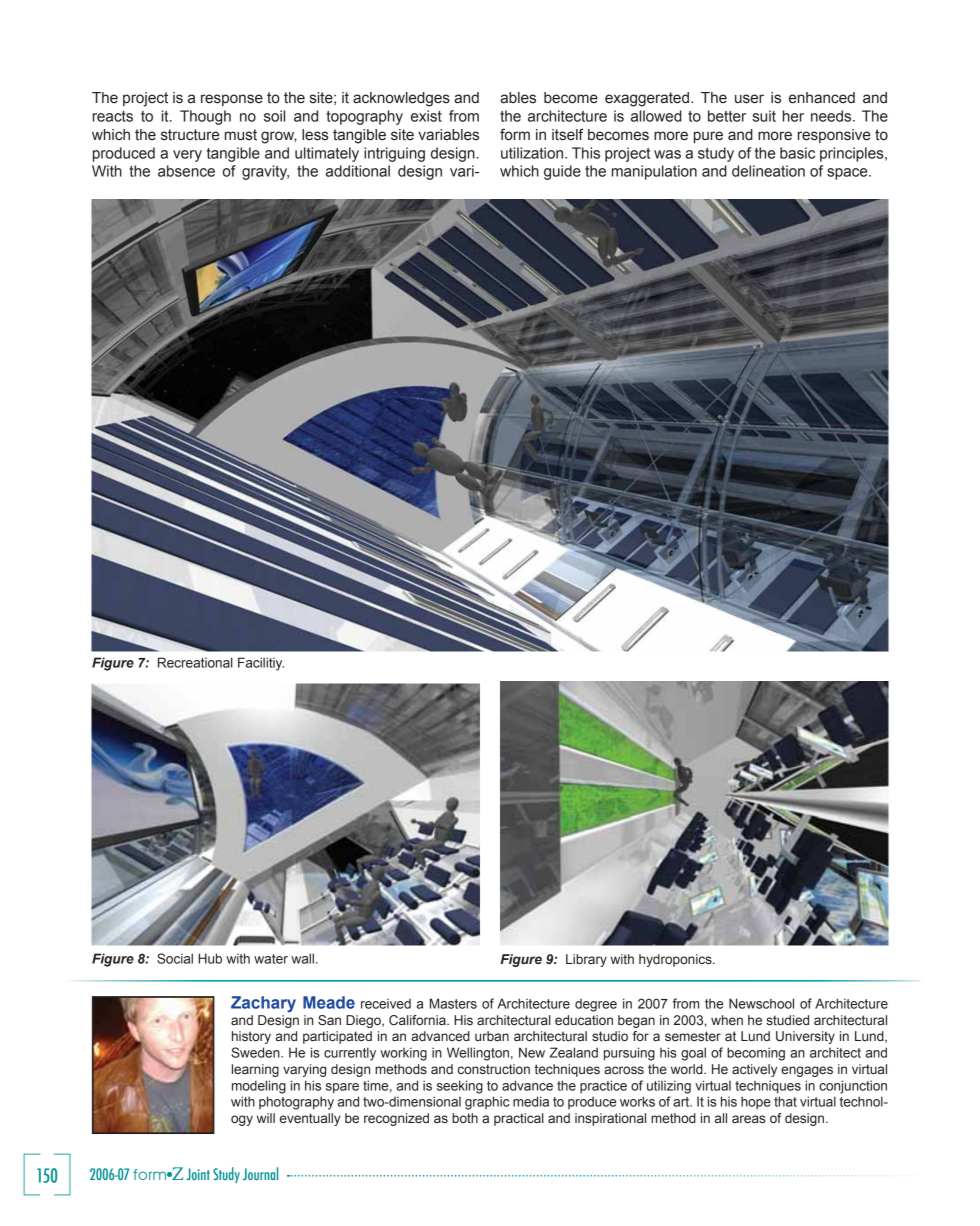 This page has height=1226, width=980. What do you see at coordinates (764, 116) in the page?
I see `suit` at bounding box center [764, 116].
